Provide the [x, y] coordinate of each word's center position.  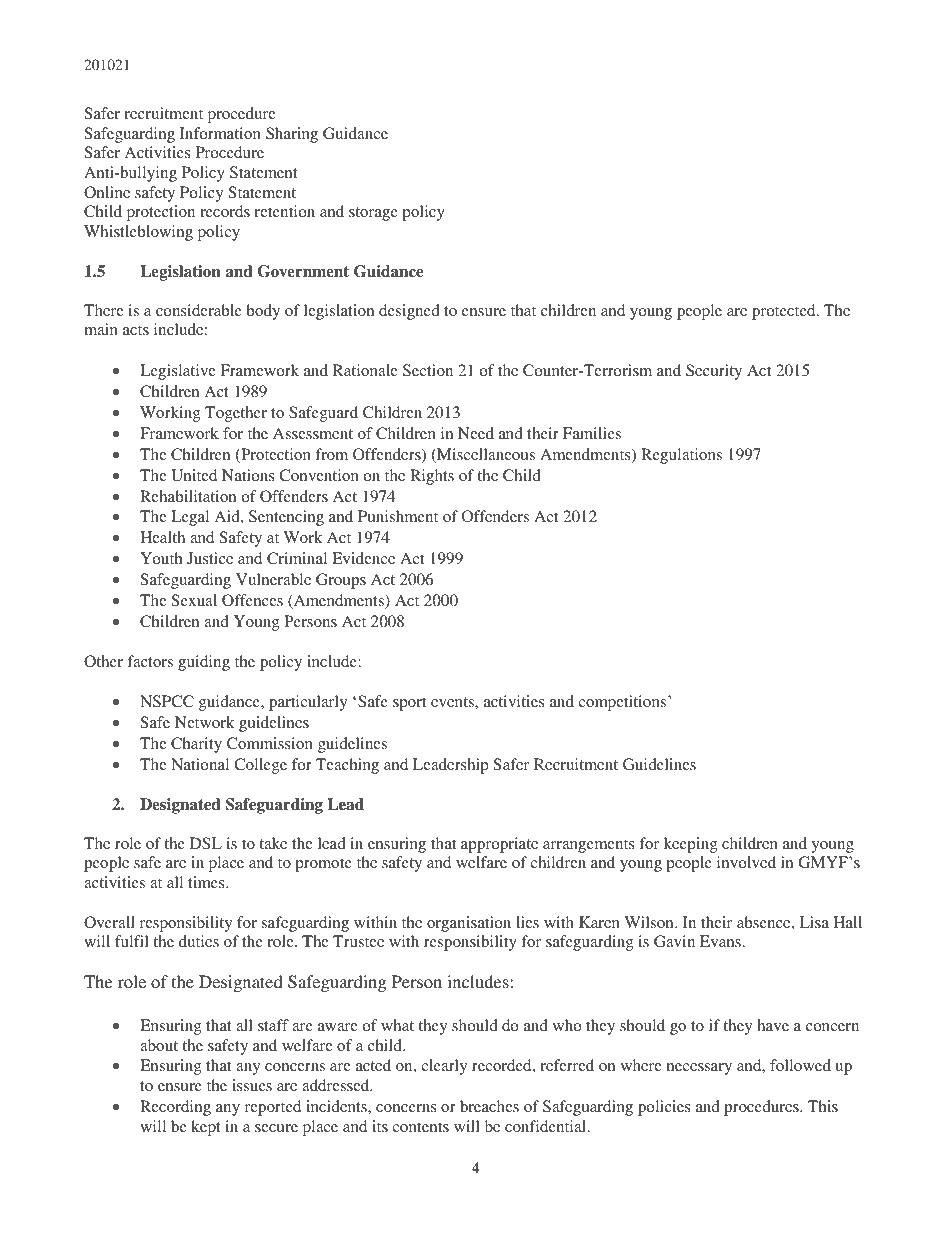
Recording [175, 1108]
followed [800, 1065]
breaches [489, 1106]
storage [373, 214]
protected [785, 312]
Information [220, 133]
